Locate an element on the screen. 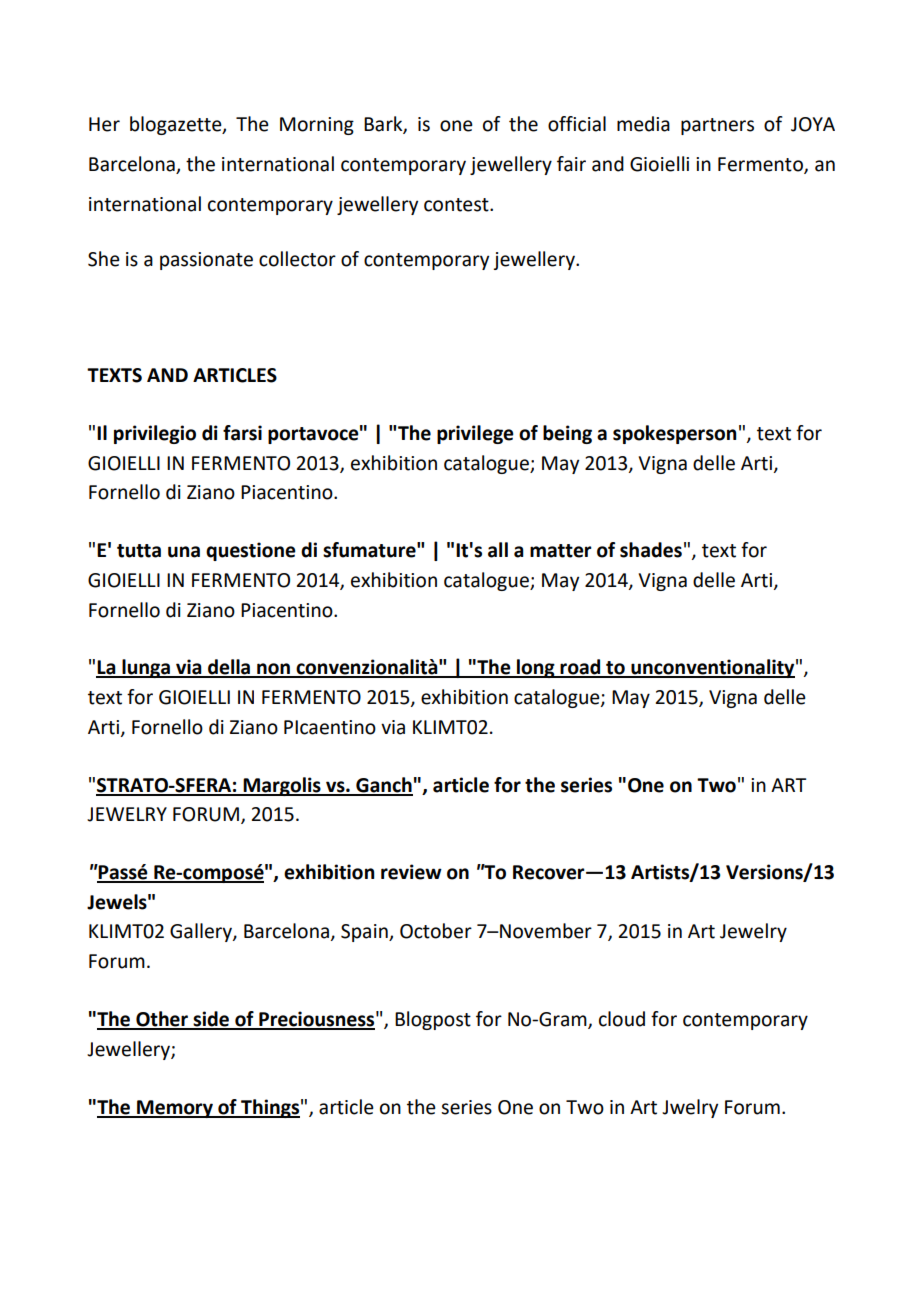 This screenshot has height=1308, width=924. Blogpost is located at coordinates (433, 1020).
